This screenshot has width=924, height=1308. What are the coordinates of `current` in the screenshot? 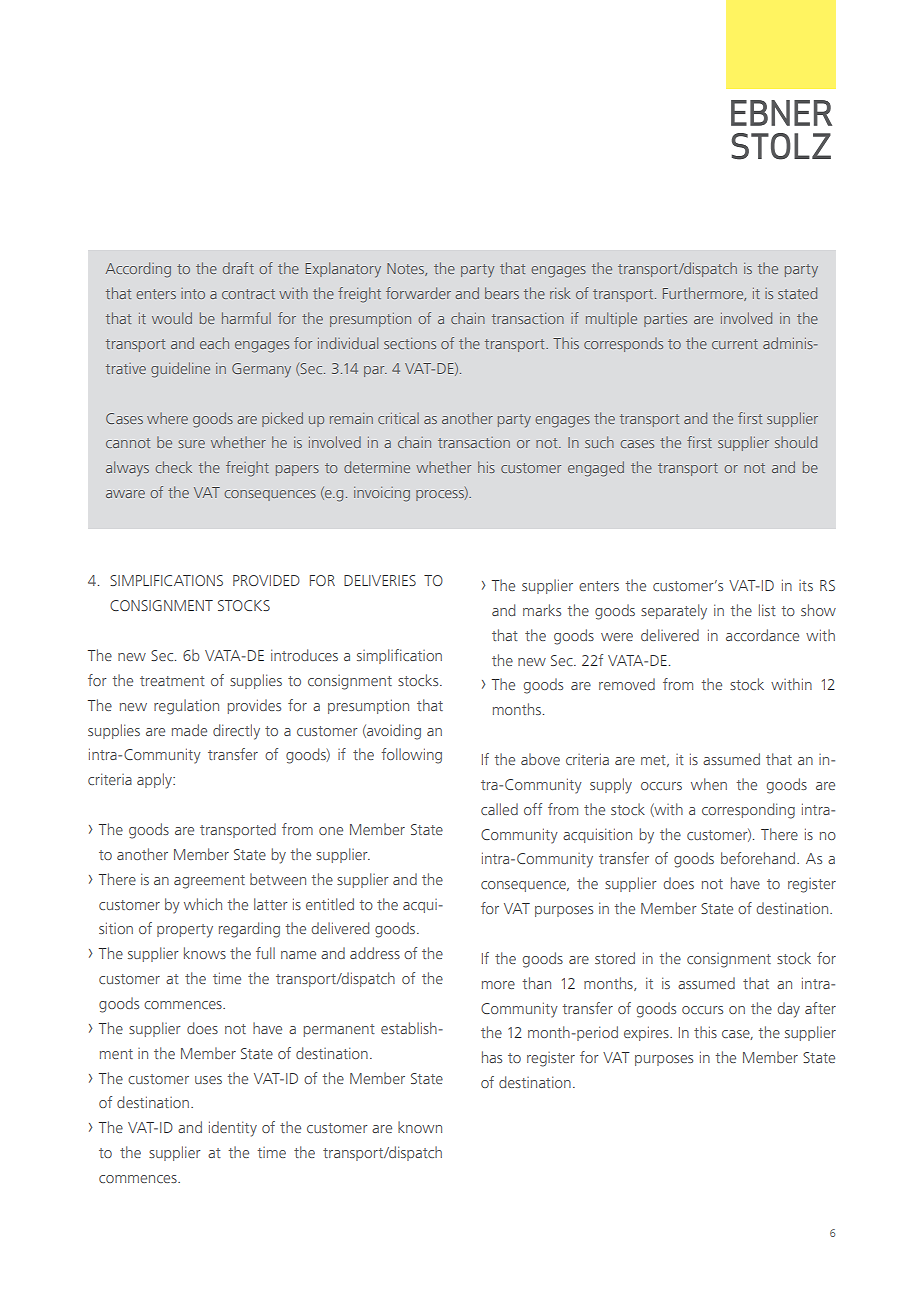 It's located at (735, 344).
